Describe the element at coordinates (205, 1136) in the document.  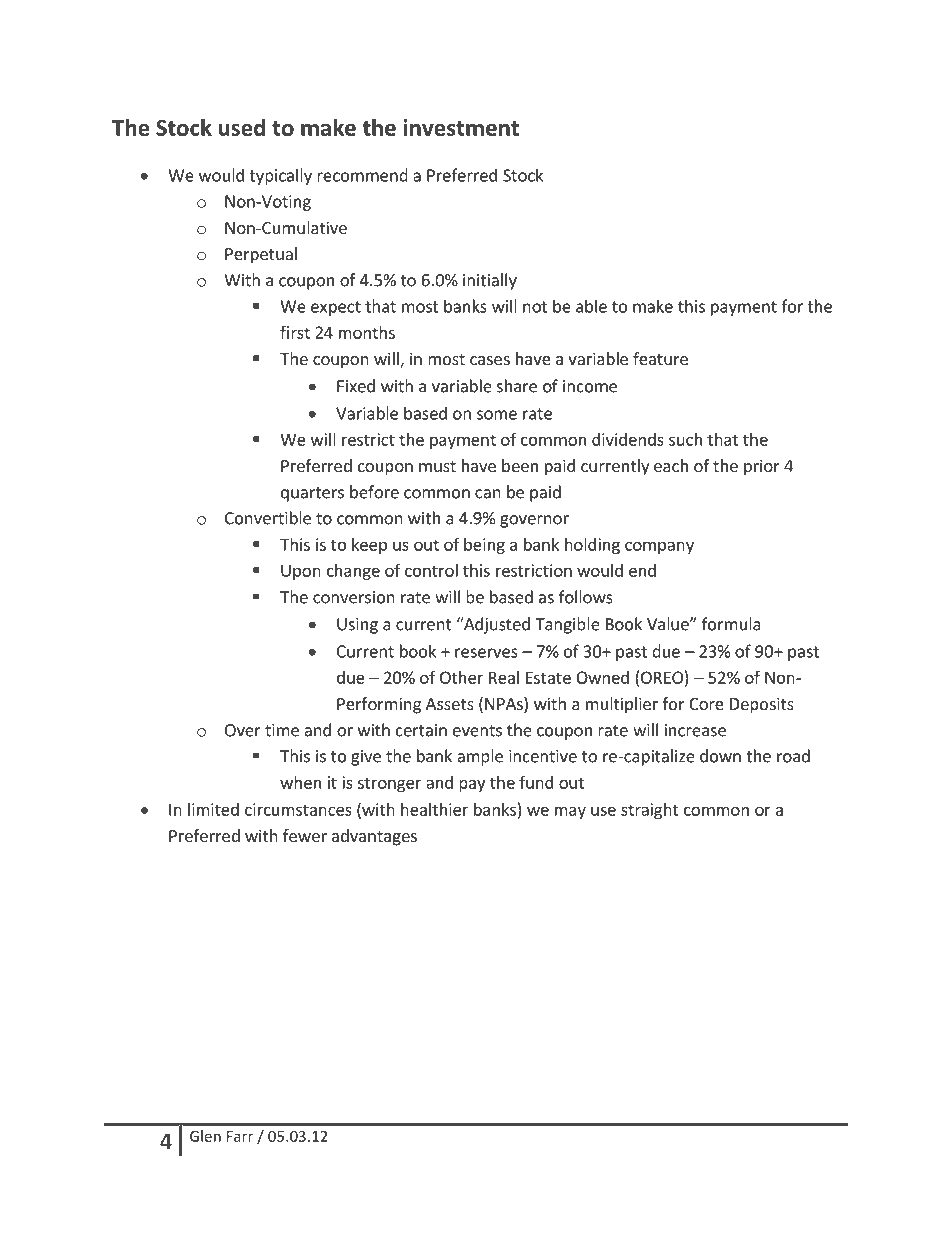
I see `Glen` at that location.
